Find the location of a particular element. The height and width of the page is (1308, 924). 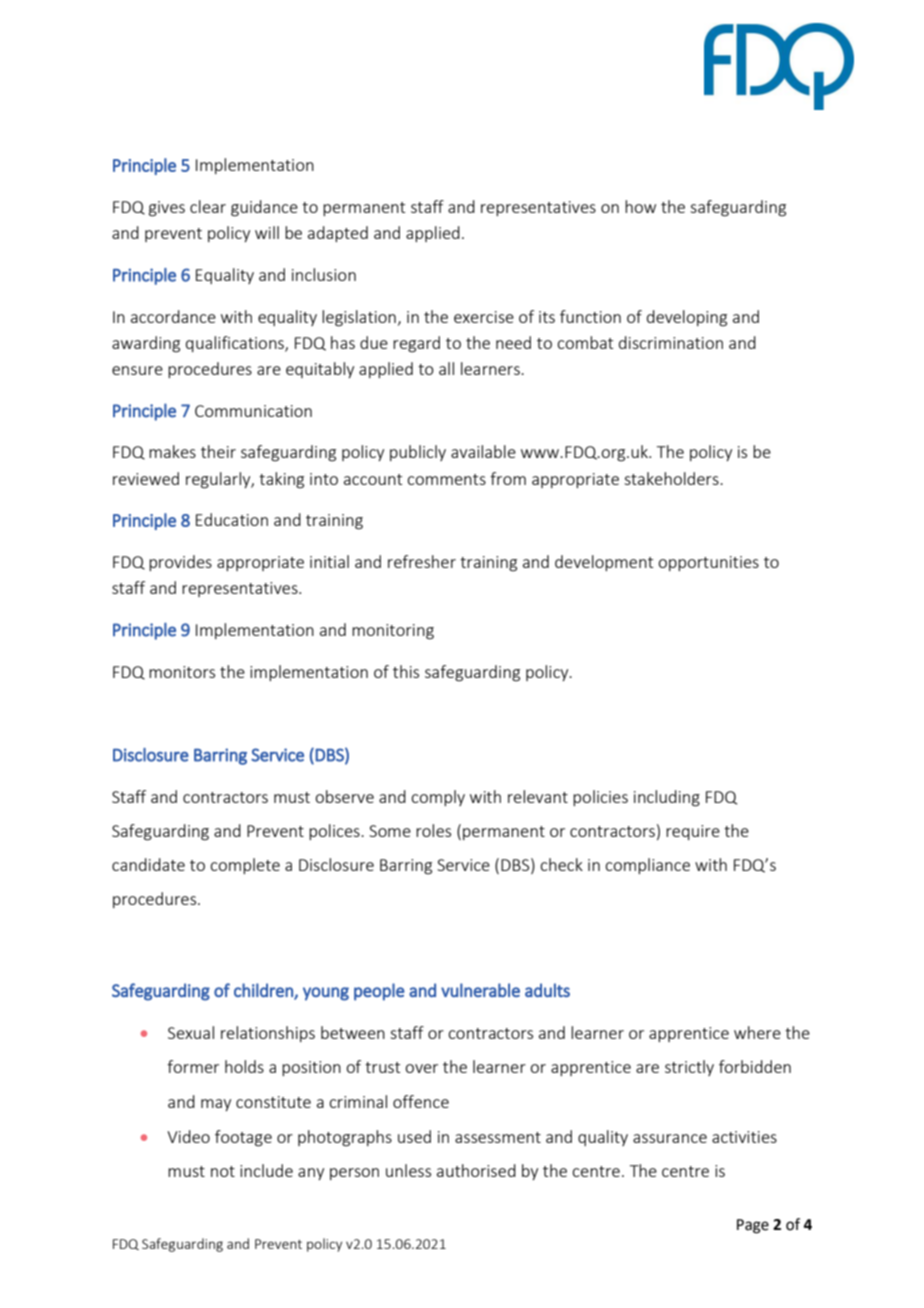

how is located at coordinates (640, 206).
